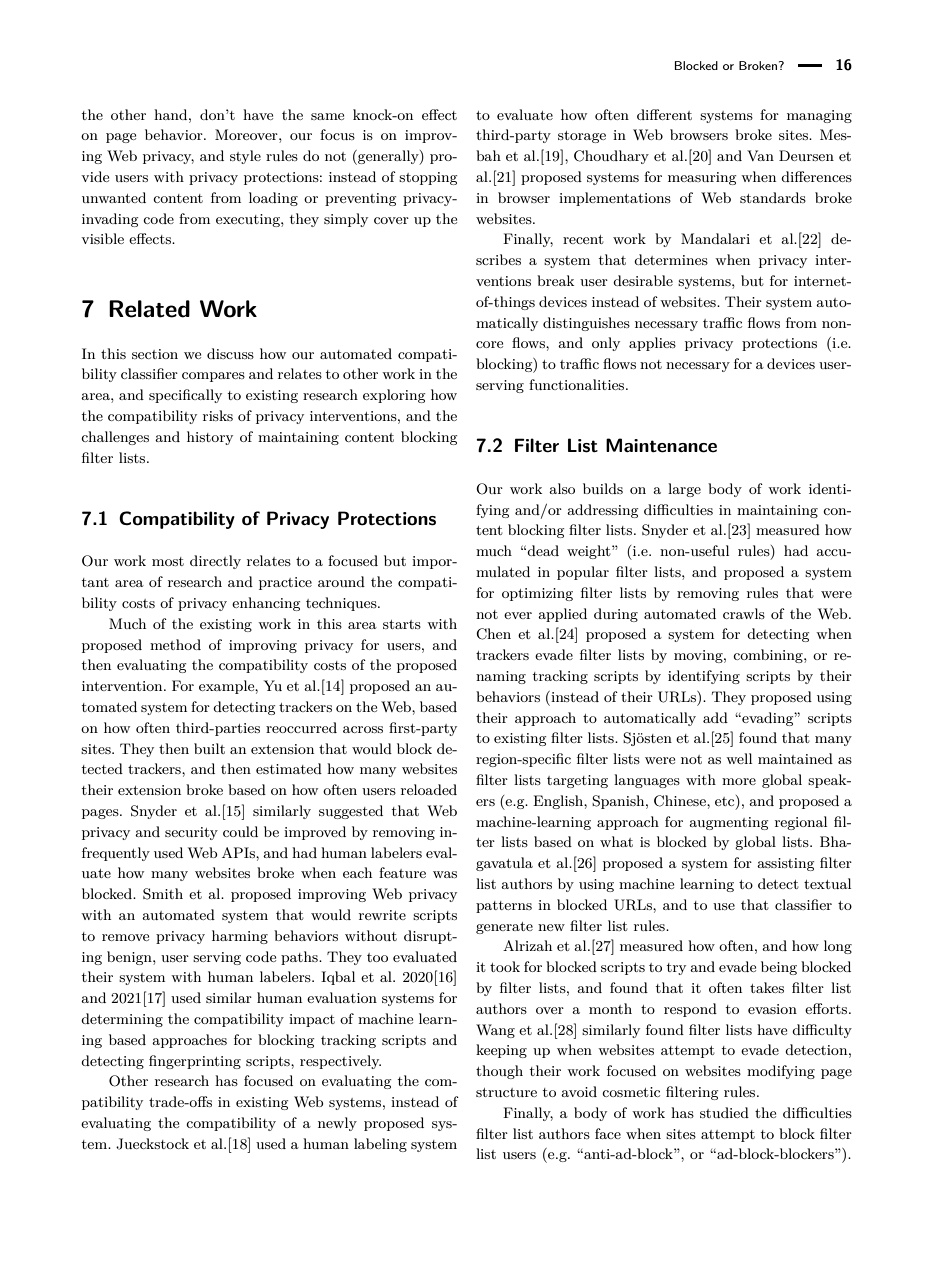  What do you see at coordinates (506, 1092) in the screenshot?
I see `structure` at bounding box center [506, 1092].
